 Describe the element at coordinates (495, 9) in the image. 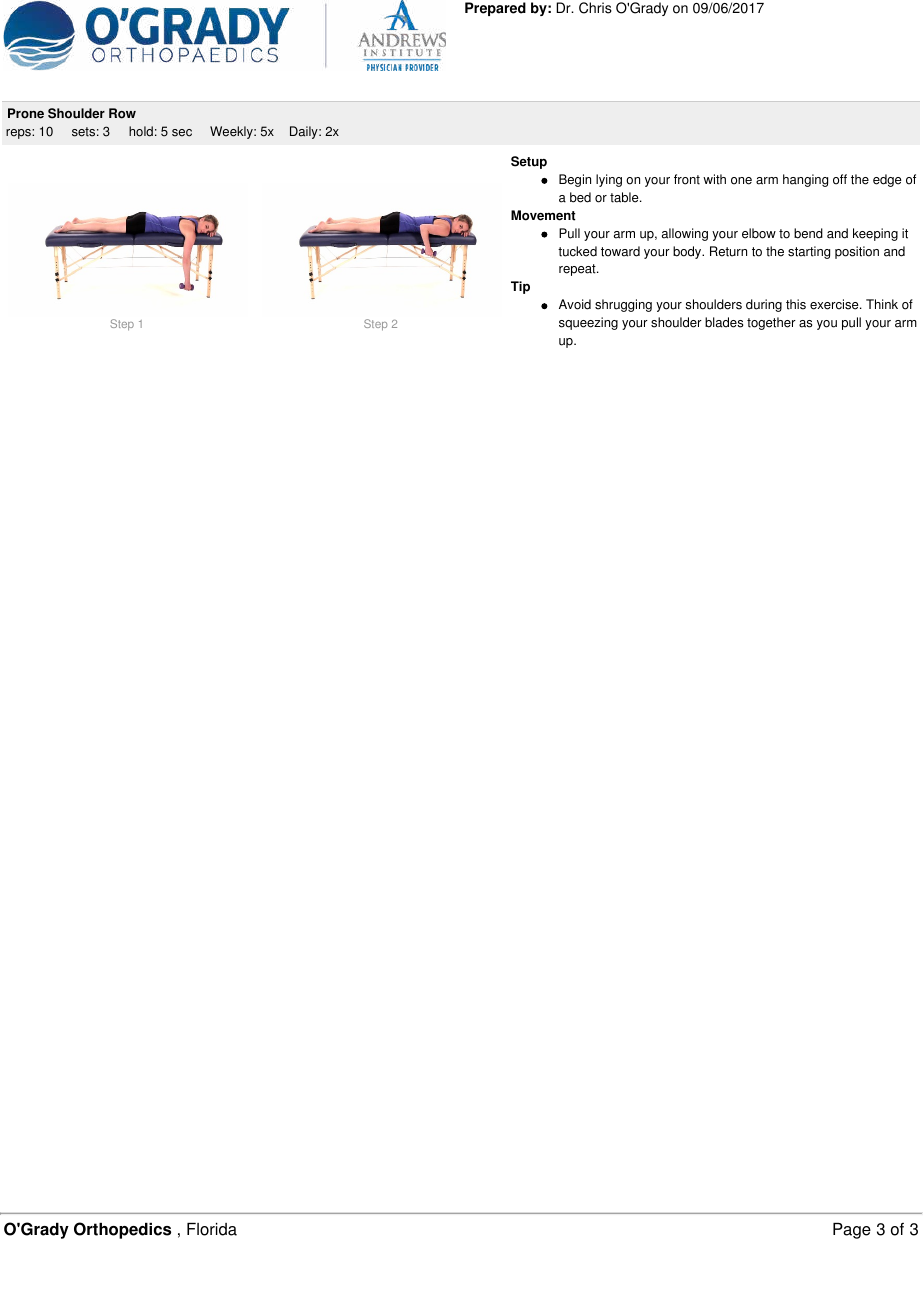

I see `Prepared` at that location.
